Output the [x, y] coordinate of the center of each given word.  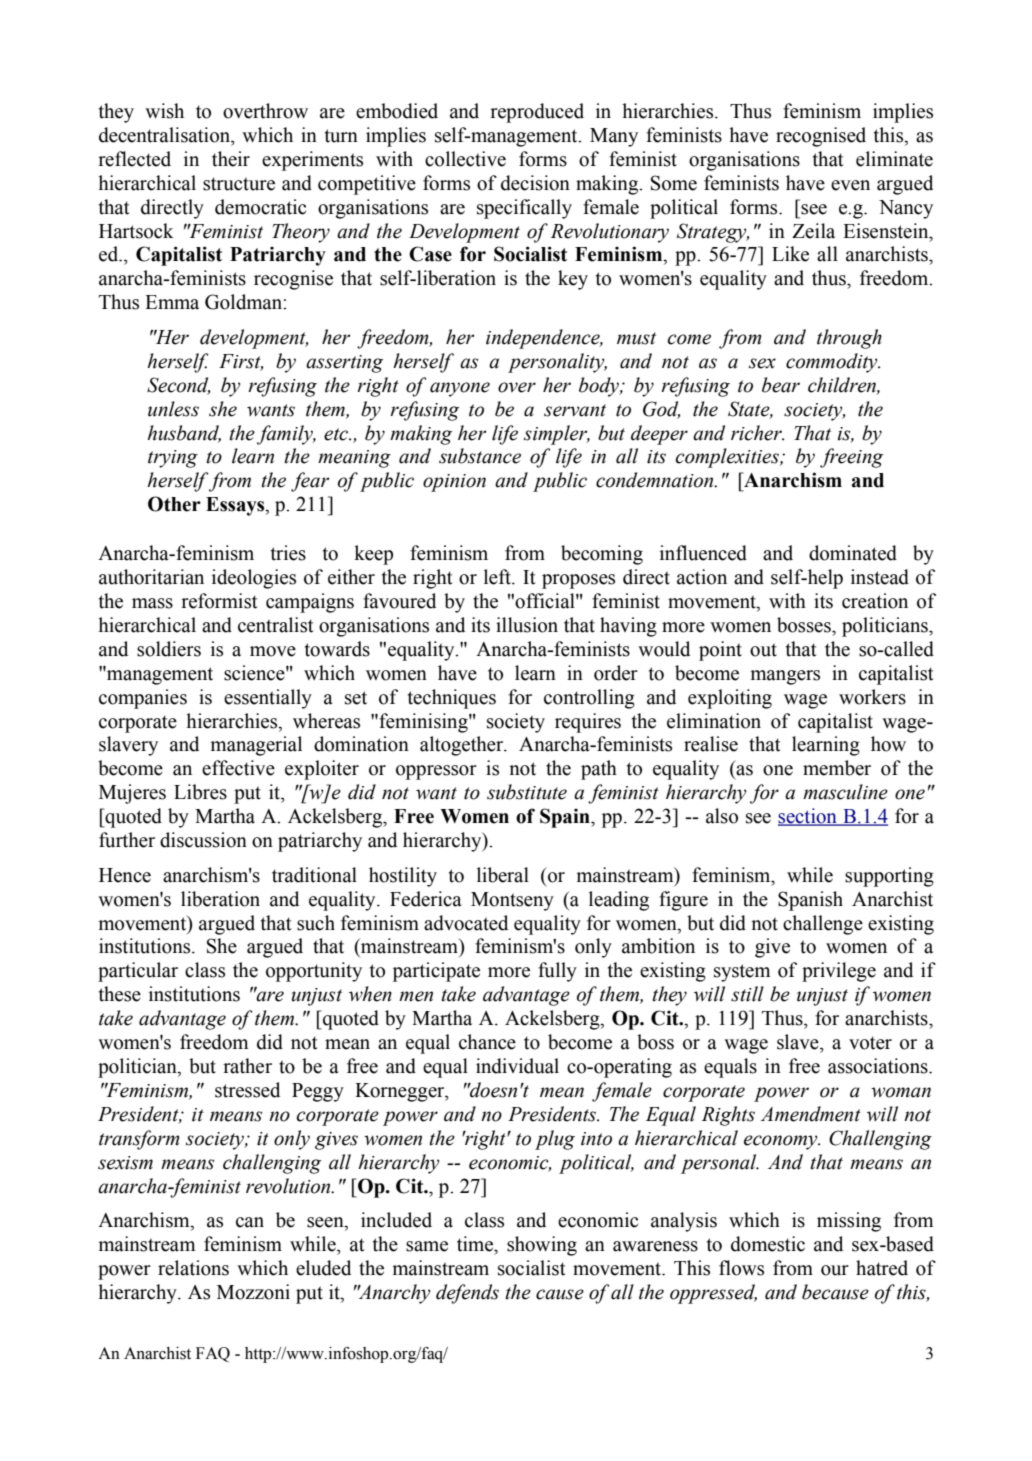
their [231, 159]
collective [465, 159]
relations [193, 1268]
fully [557, 972]
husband [184, 433]
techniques [452, 699]
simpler [557, 435]
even [850, 185]
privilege [839, 972]
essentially [268, 699]
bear [781, 385]
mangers [785, 677]
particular [138, 972]
